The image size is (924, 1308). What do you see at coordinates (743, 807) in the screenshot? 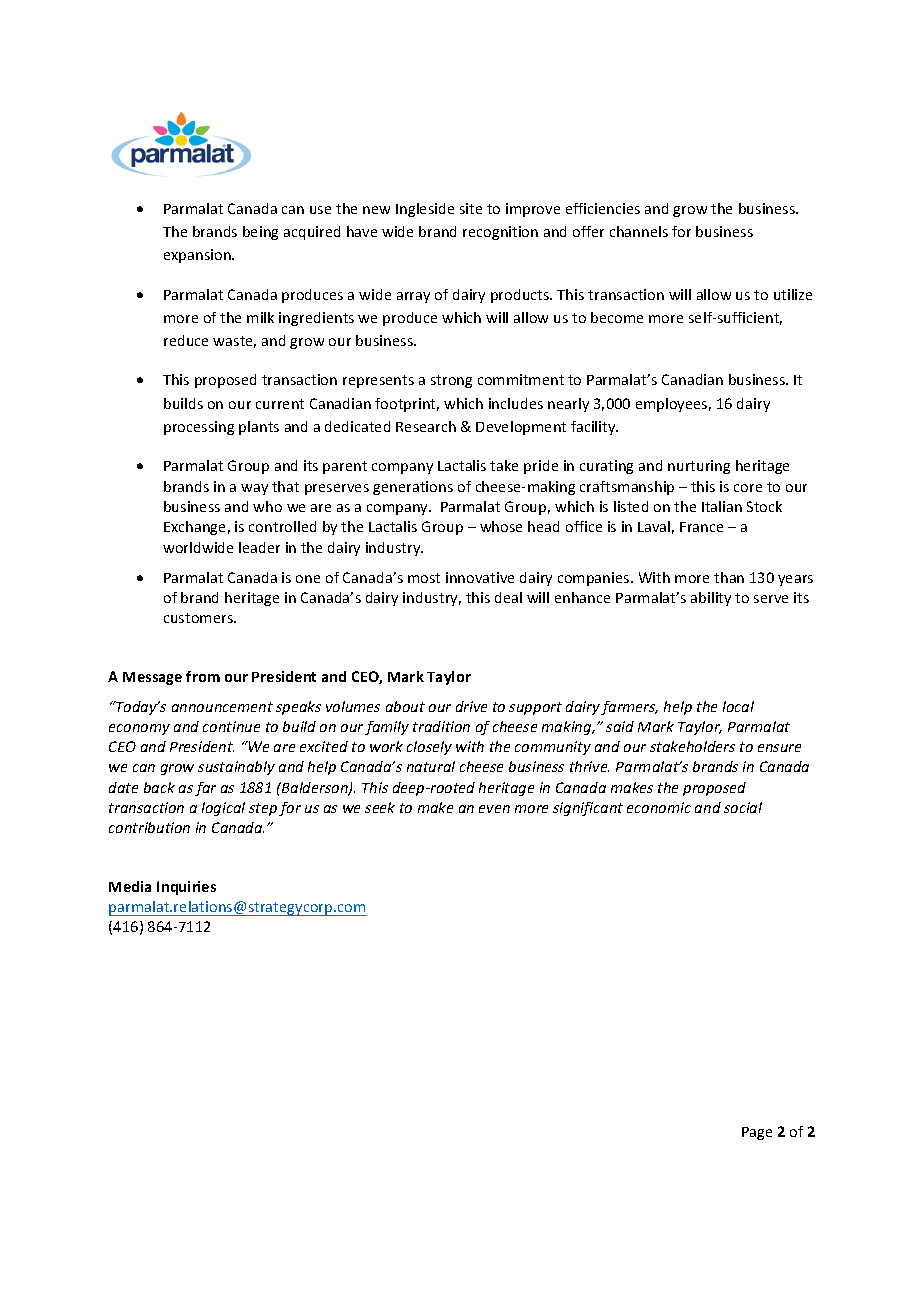
I see `social` at bounding box center [743, 807].
